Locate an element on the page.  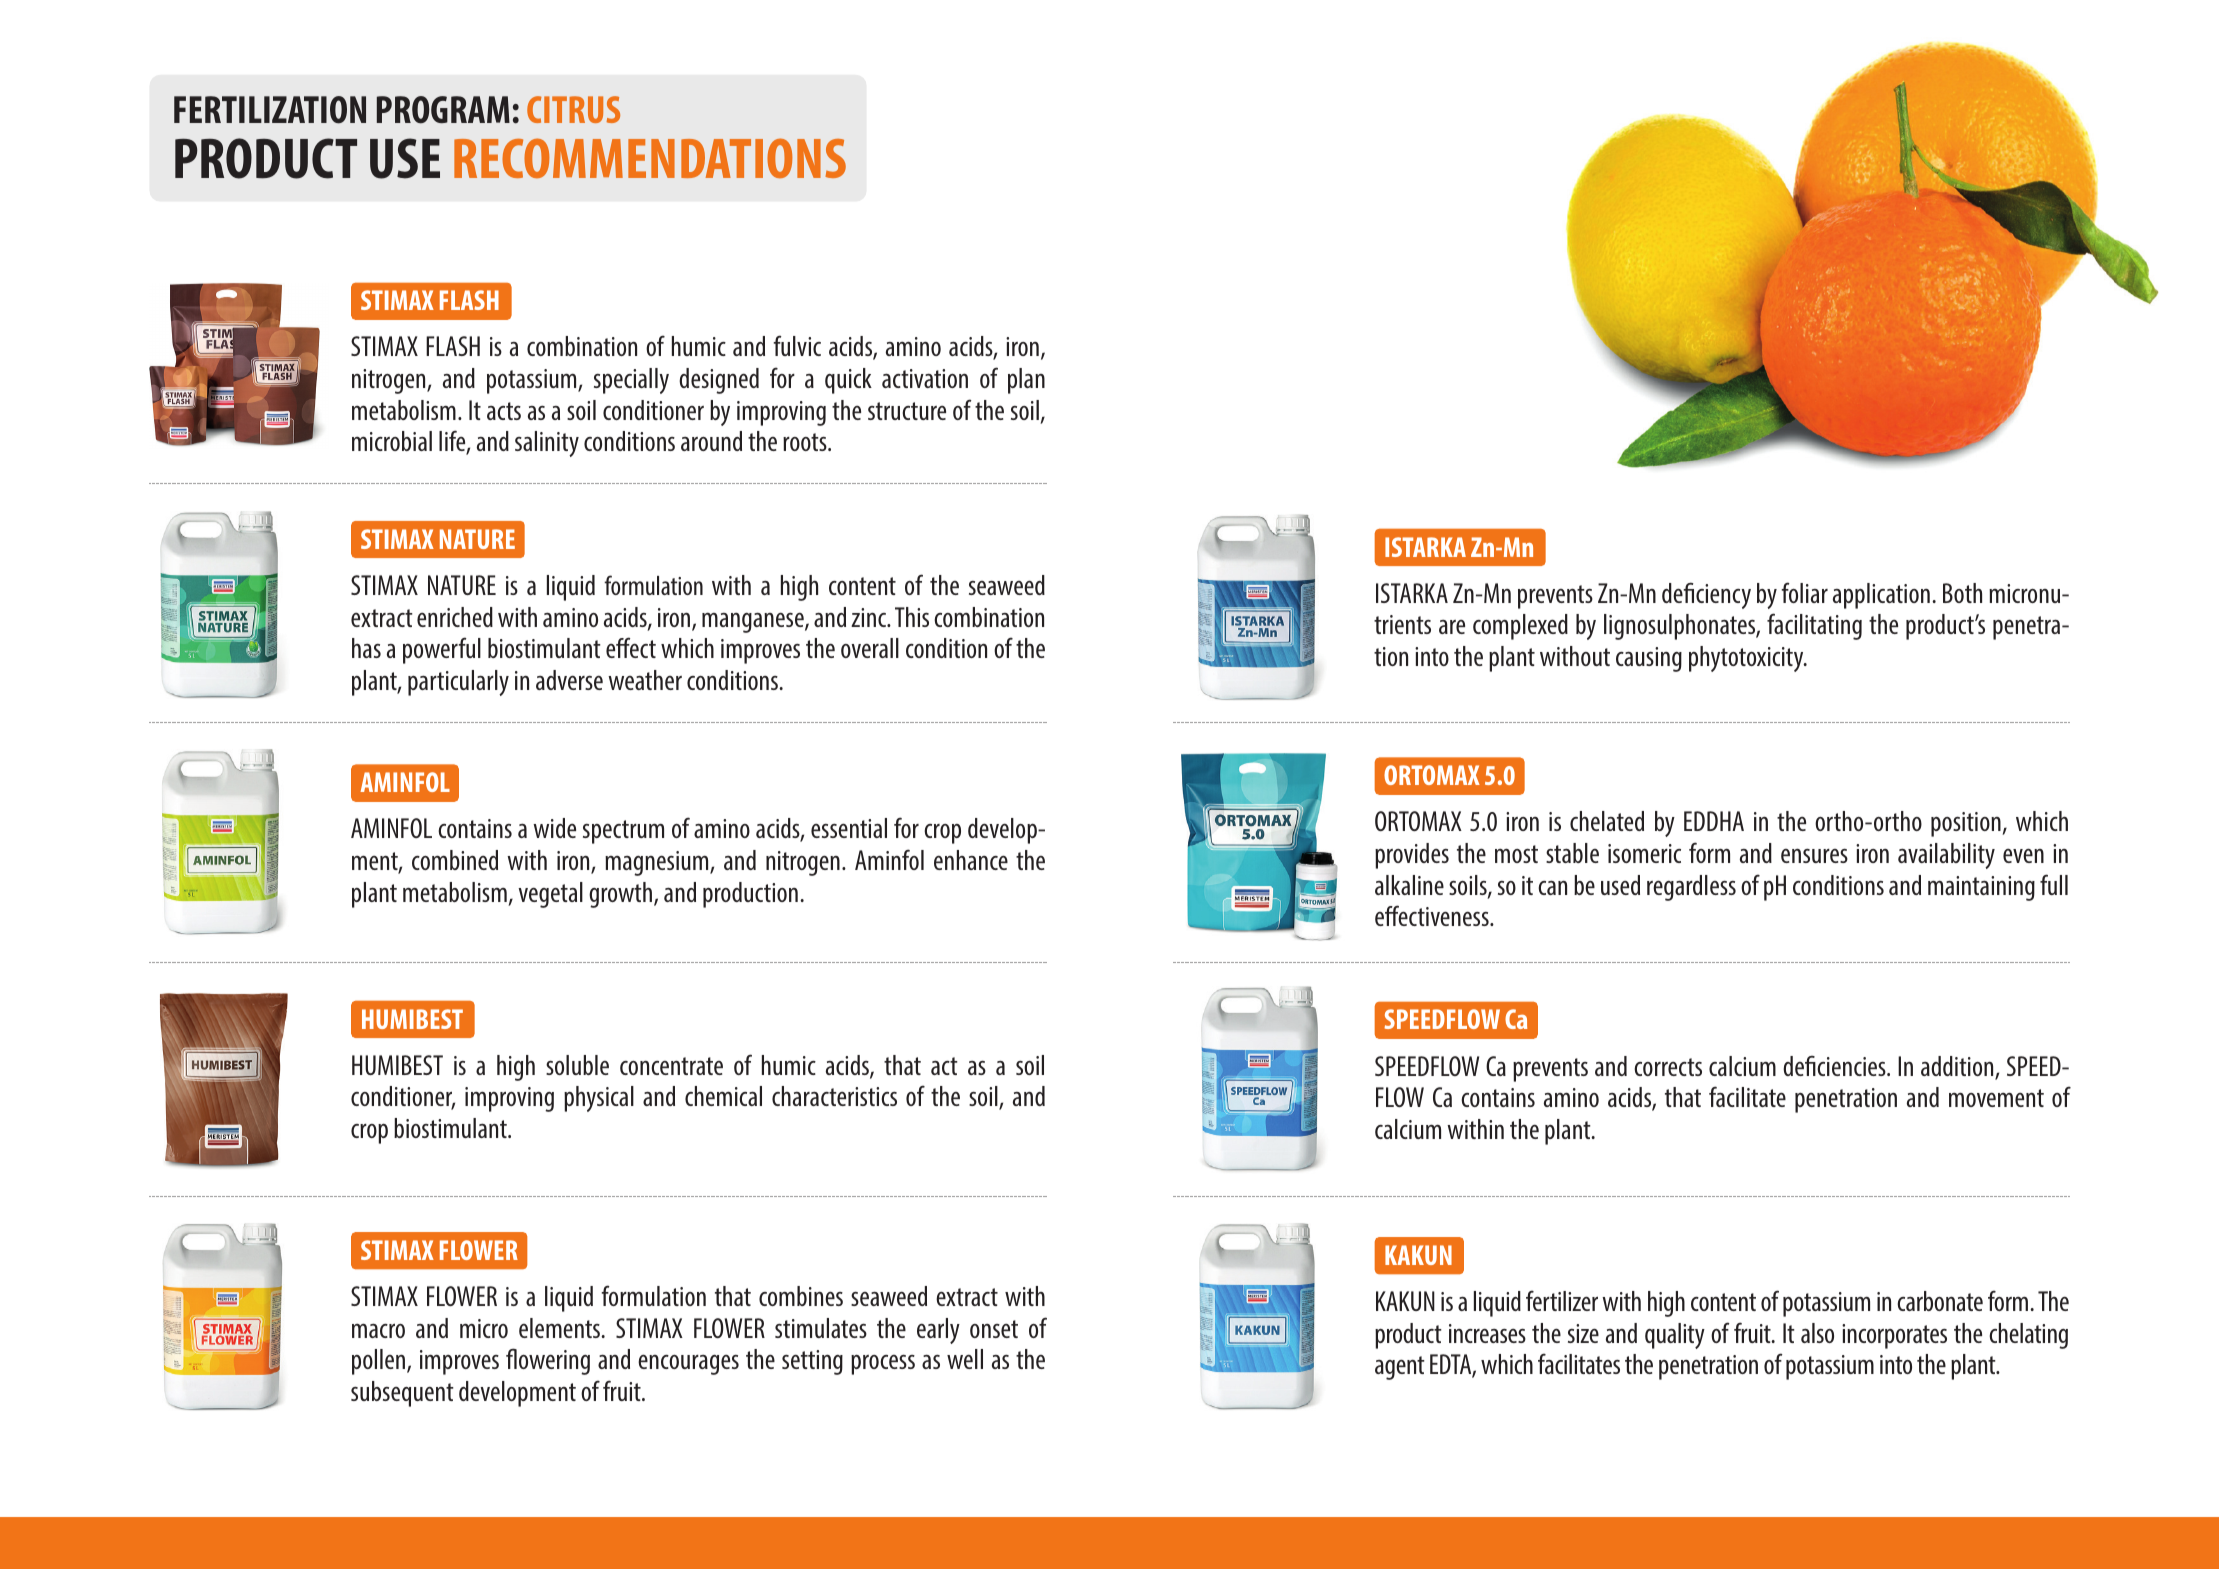
soluble is located at coordinates (577, 1065).
